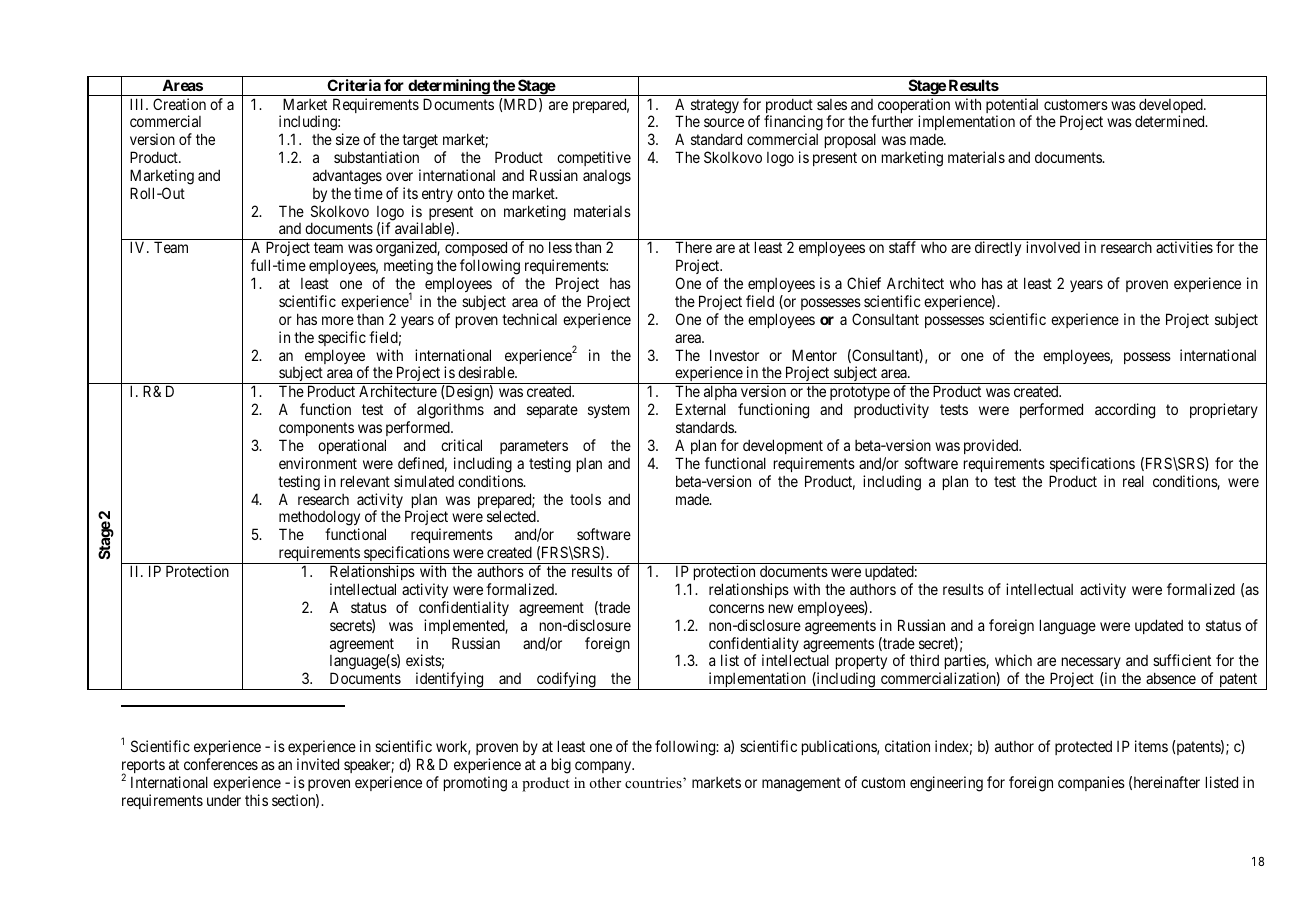 This screenshot has height=924, width=1308. I want to click on involved, so click(1053, 247).
